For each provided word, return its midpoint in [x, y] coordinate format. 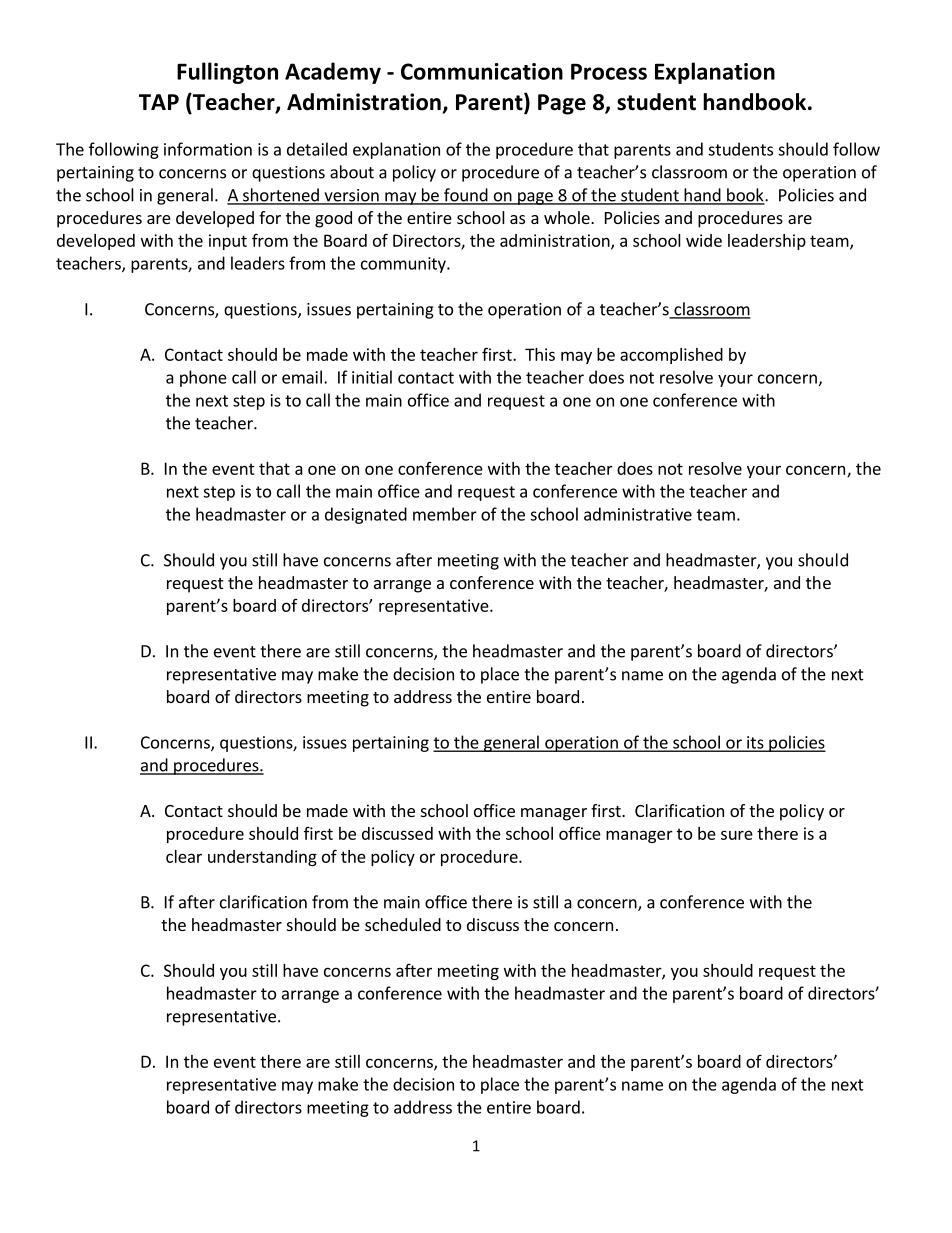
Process [609, 71]
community [404, 265]
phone [203, 378]
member [445, 514]
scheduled [403, 924]
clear [184, 856]
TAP [159, 102]
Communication [482, 71]
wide [704, 240]
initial [372, 377]
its [755, 743]
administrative [638, 514]
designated [366, 515]
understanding [262, 858]
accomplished [671, 356]
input [228, 242]
